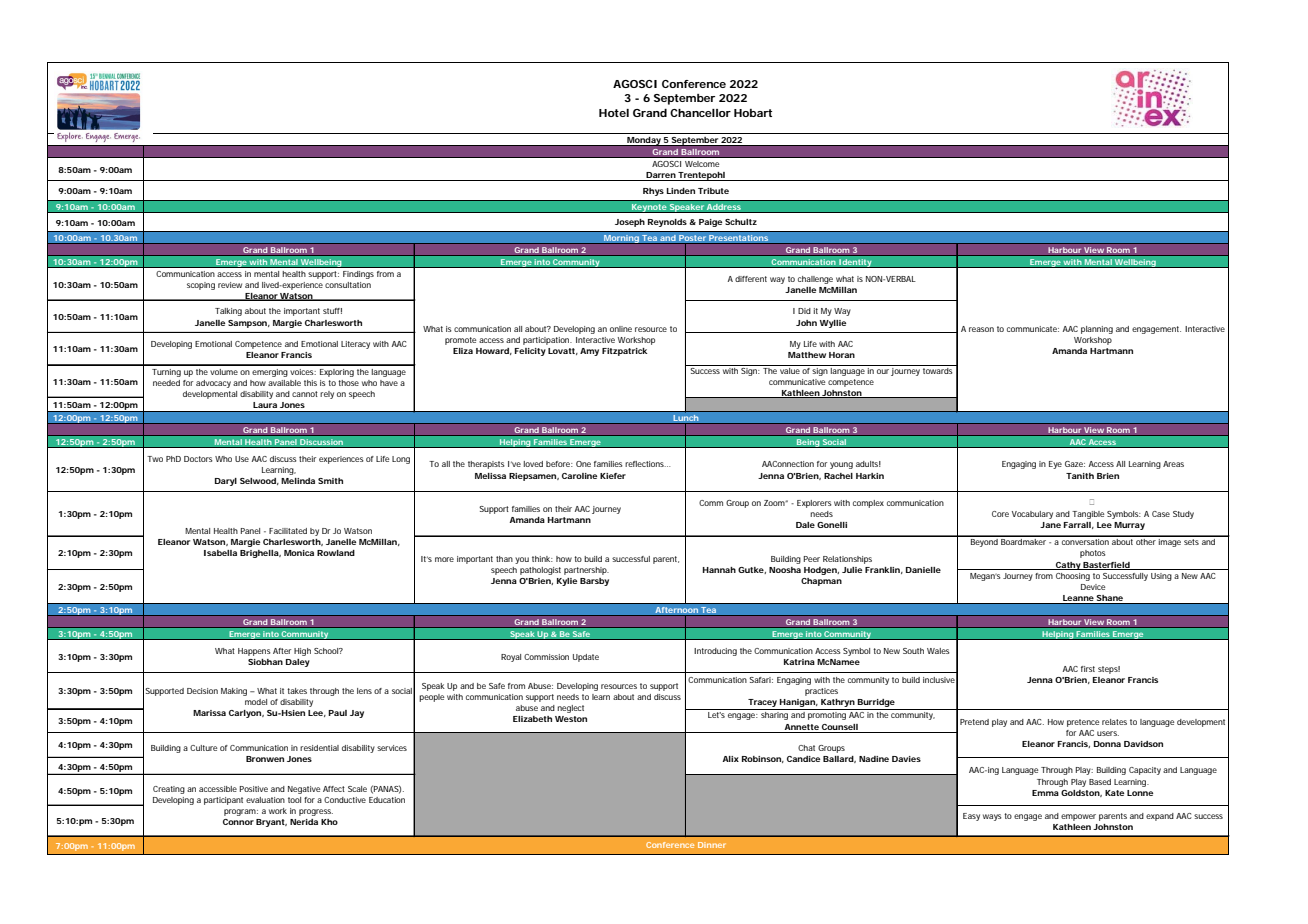  Describe the element at coordinates (614, 113) in the screenshot. I see `Hotel` at that location.
